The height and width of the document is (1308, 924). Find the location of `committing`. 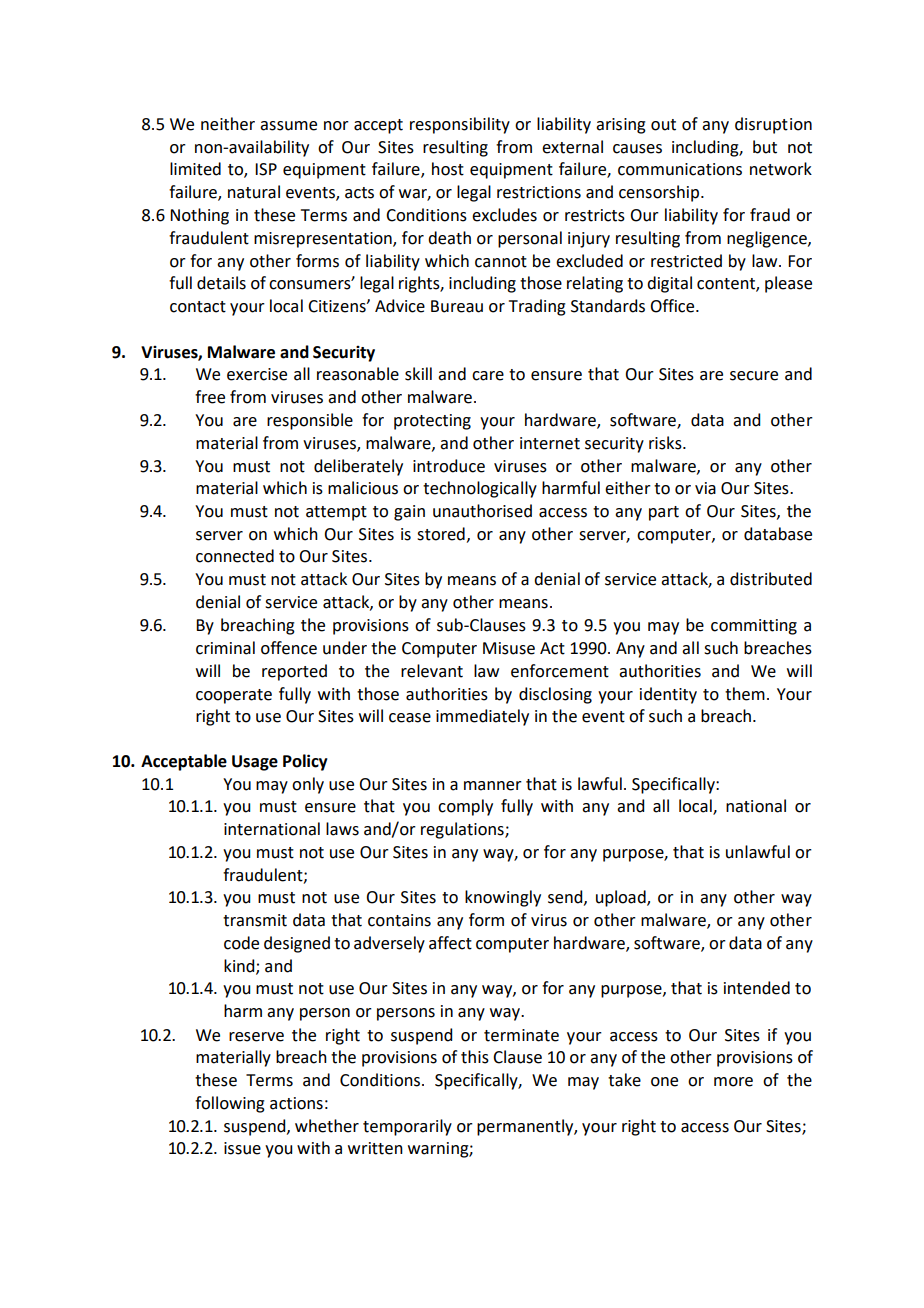

committing is located at coordinates (754, 627).
